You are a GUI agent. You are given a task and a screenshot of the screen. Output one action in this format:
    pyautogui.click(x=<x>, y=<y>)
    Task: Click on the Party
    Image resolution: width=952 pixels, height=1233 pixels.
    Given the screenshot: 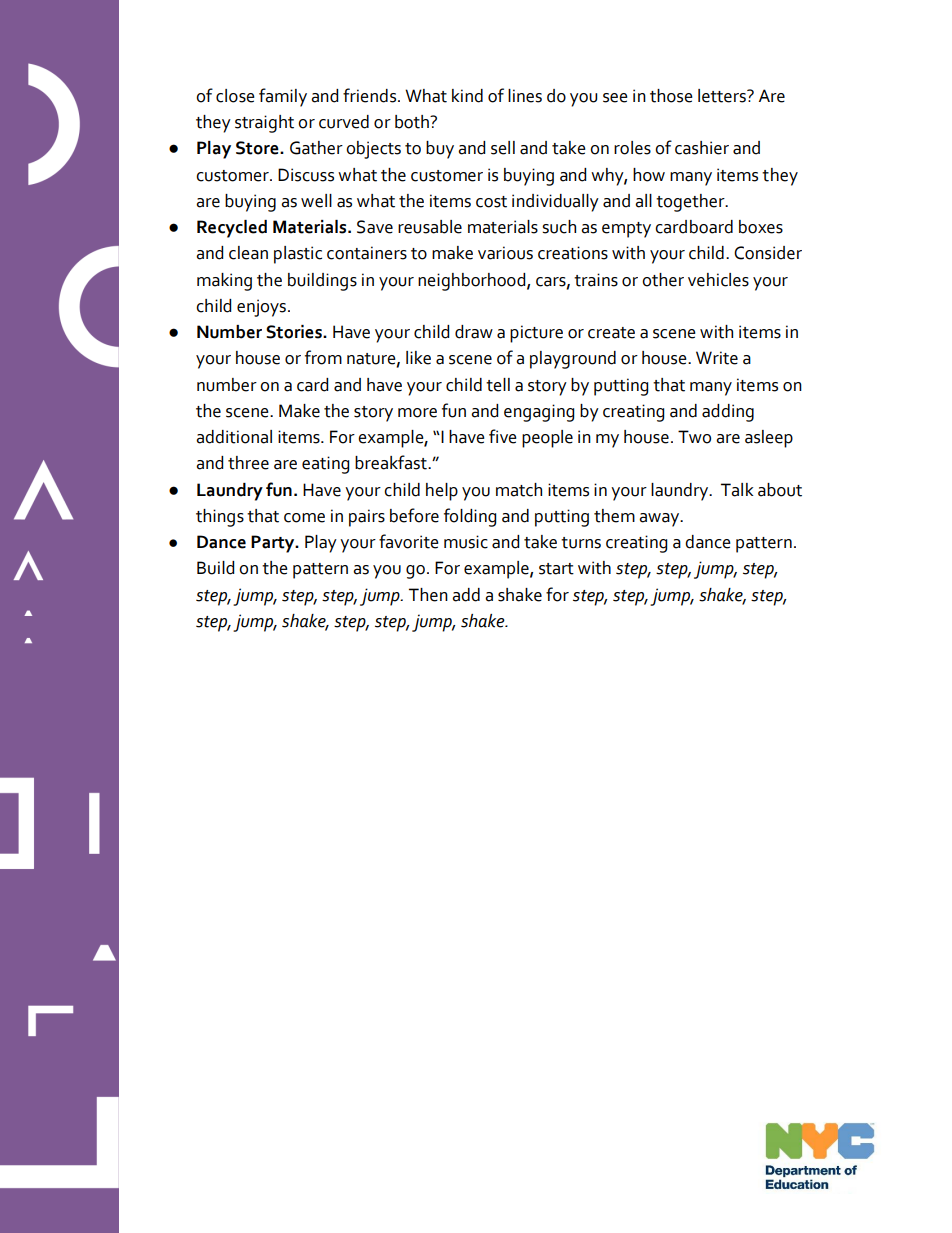 What is the action you would take?
    pyautogui.click(x=274, y=544)
